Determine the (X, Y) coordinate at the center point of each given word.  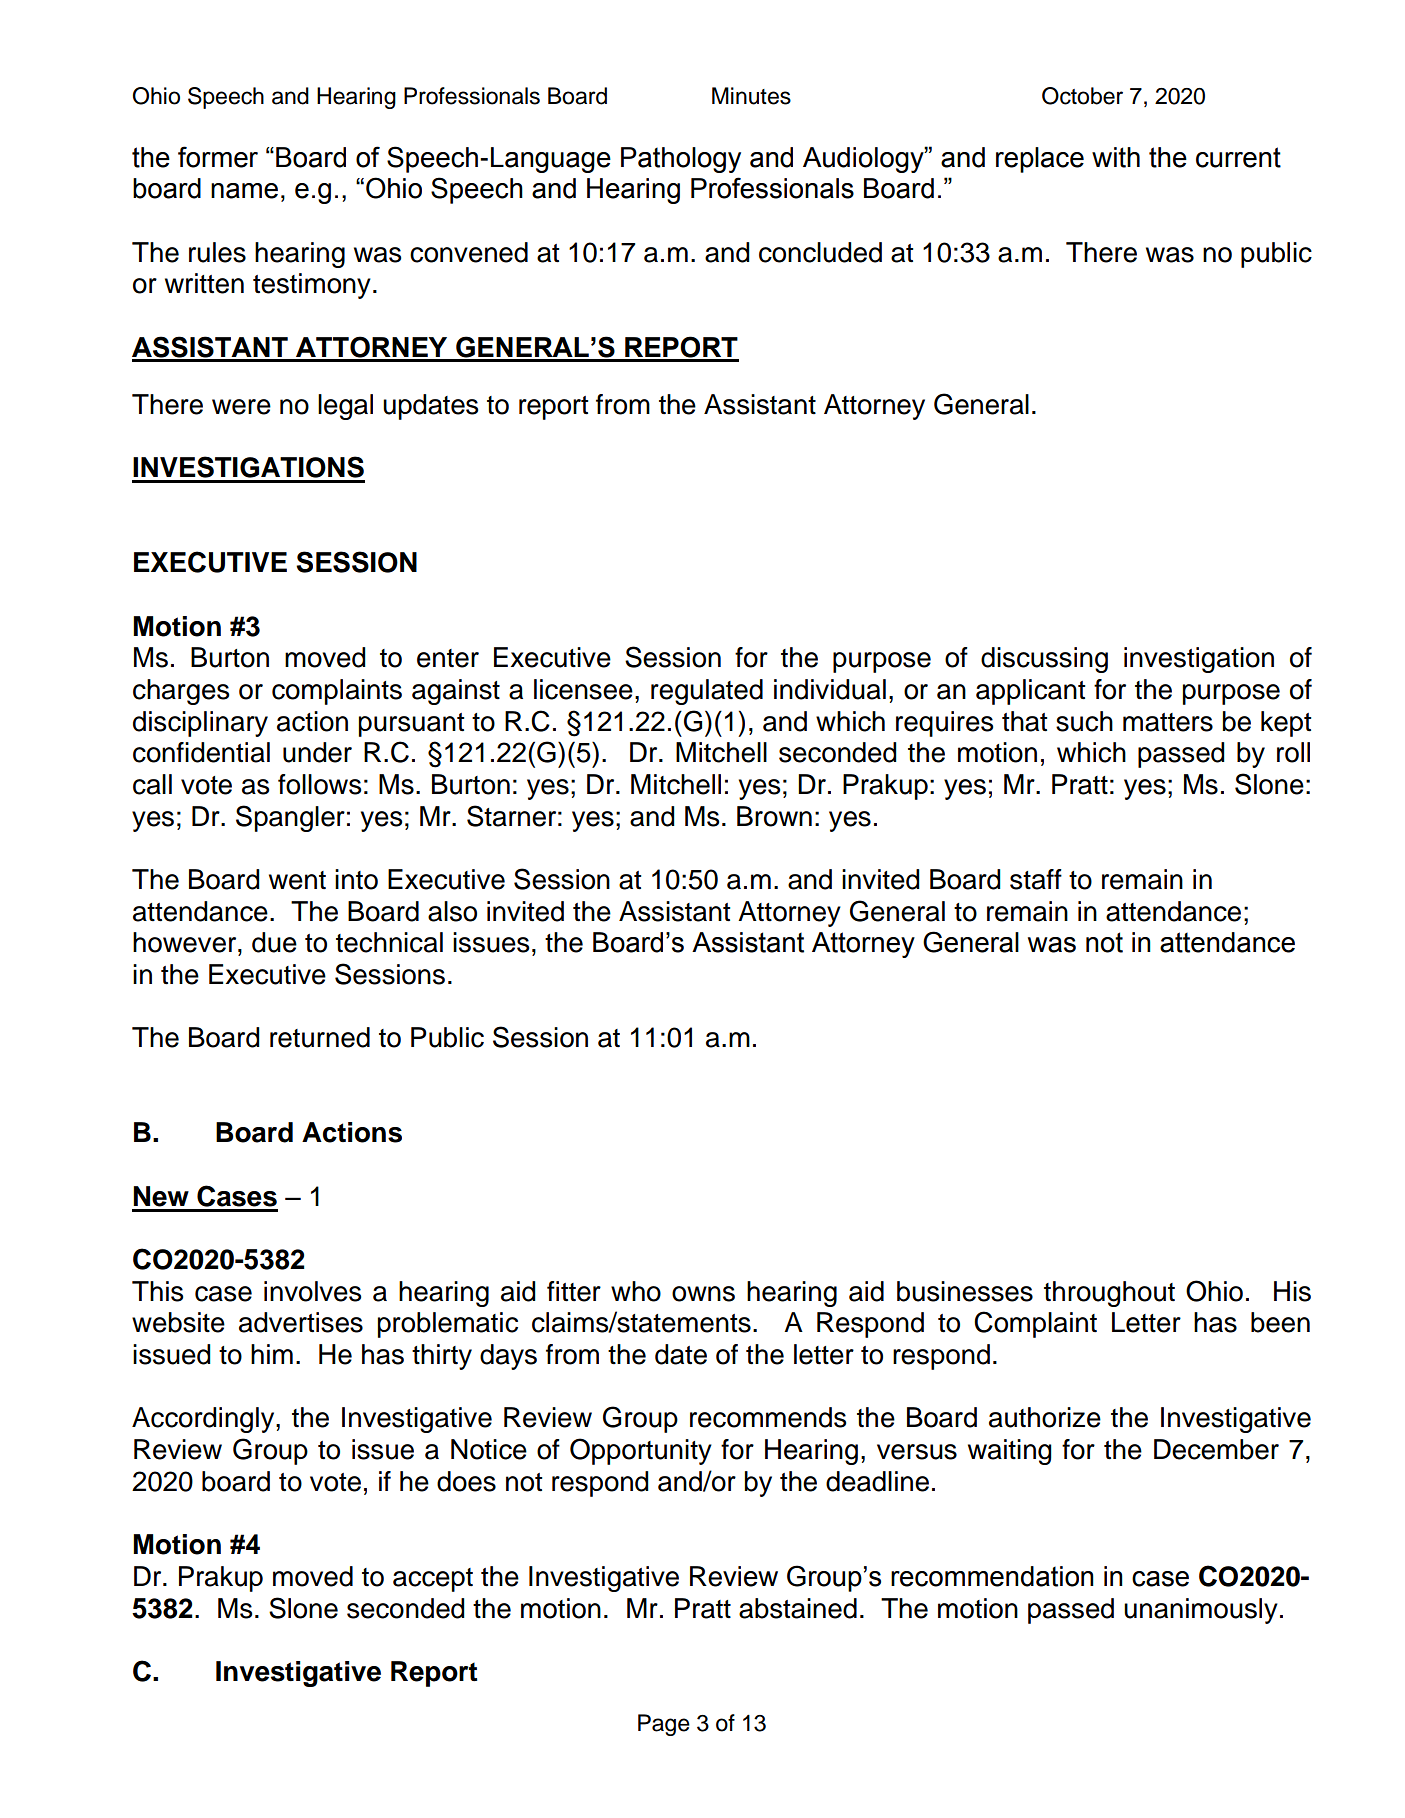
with (1116, 157)
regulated (707, 692)
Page (664, 1725)
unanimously (1201, 1611)
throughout (1109, 1294)
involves (312, 1291)
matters (1168, 722)
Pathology (681, 160)
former (218, 157)
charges (181, 692)
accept (433, 1580)
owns (703, 1294)
